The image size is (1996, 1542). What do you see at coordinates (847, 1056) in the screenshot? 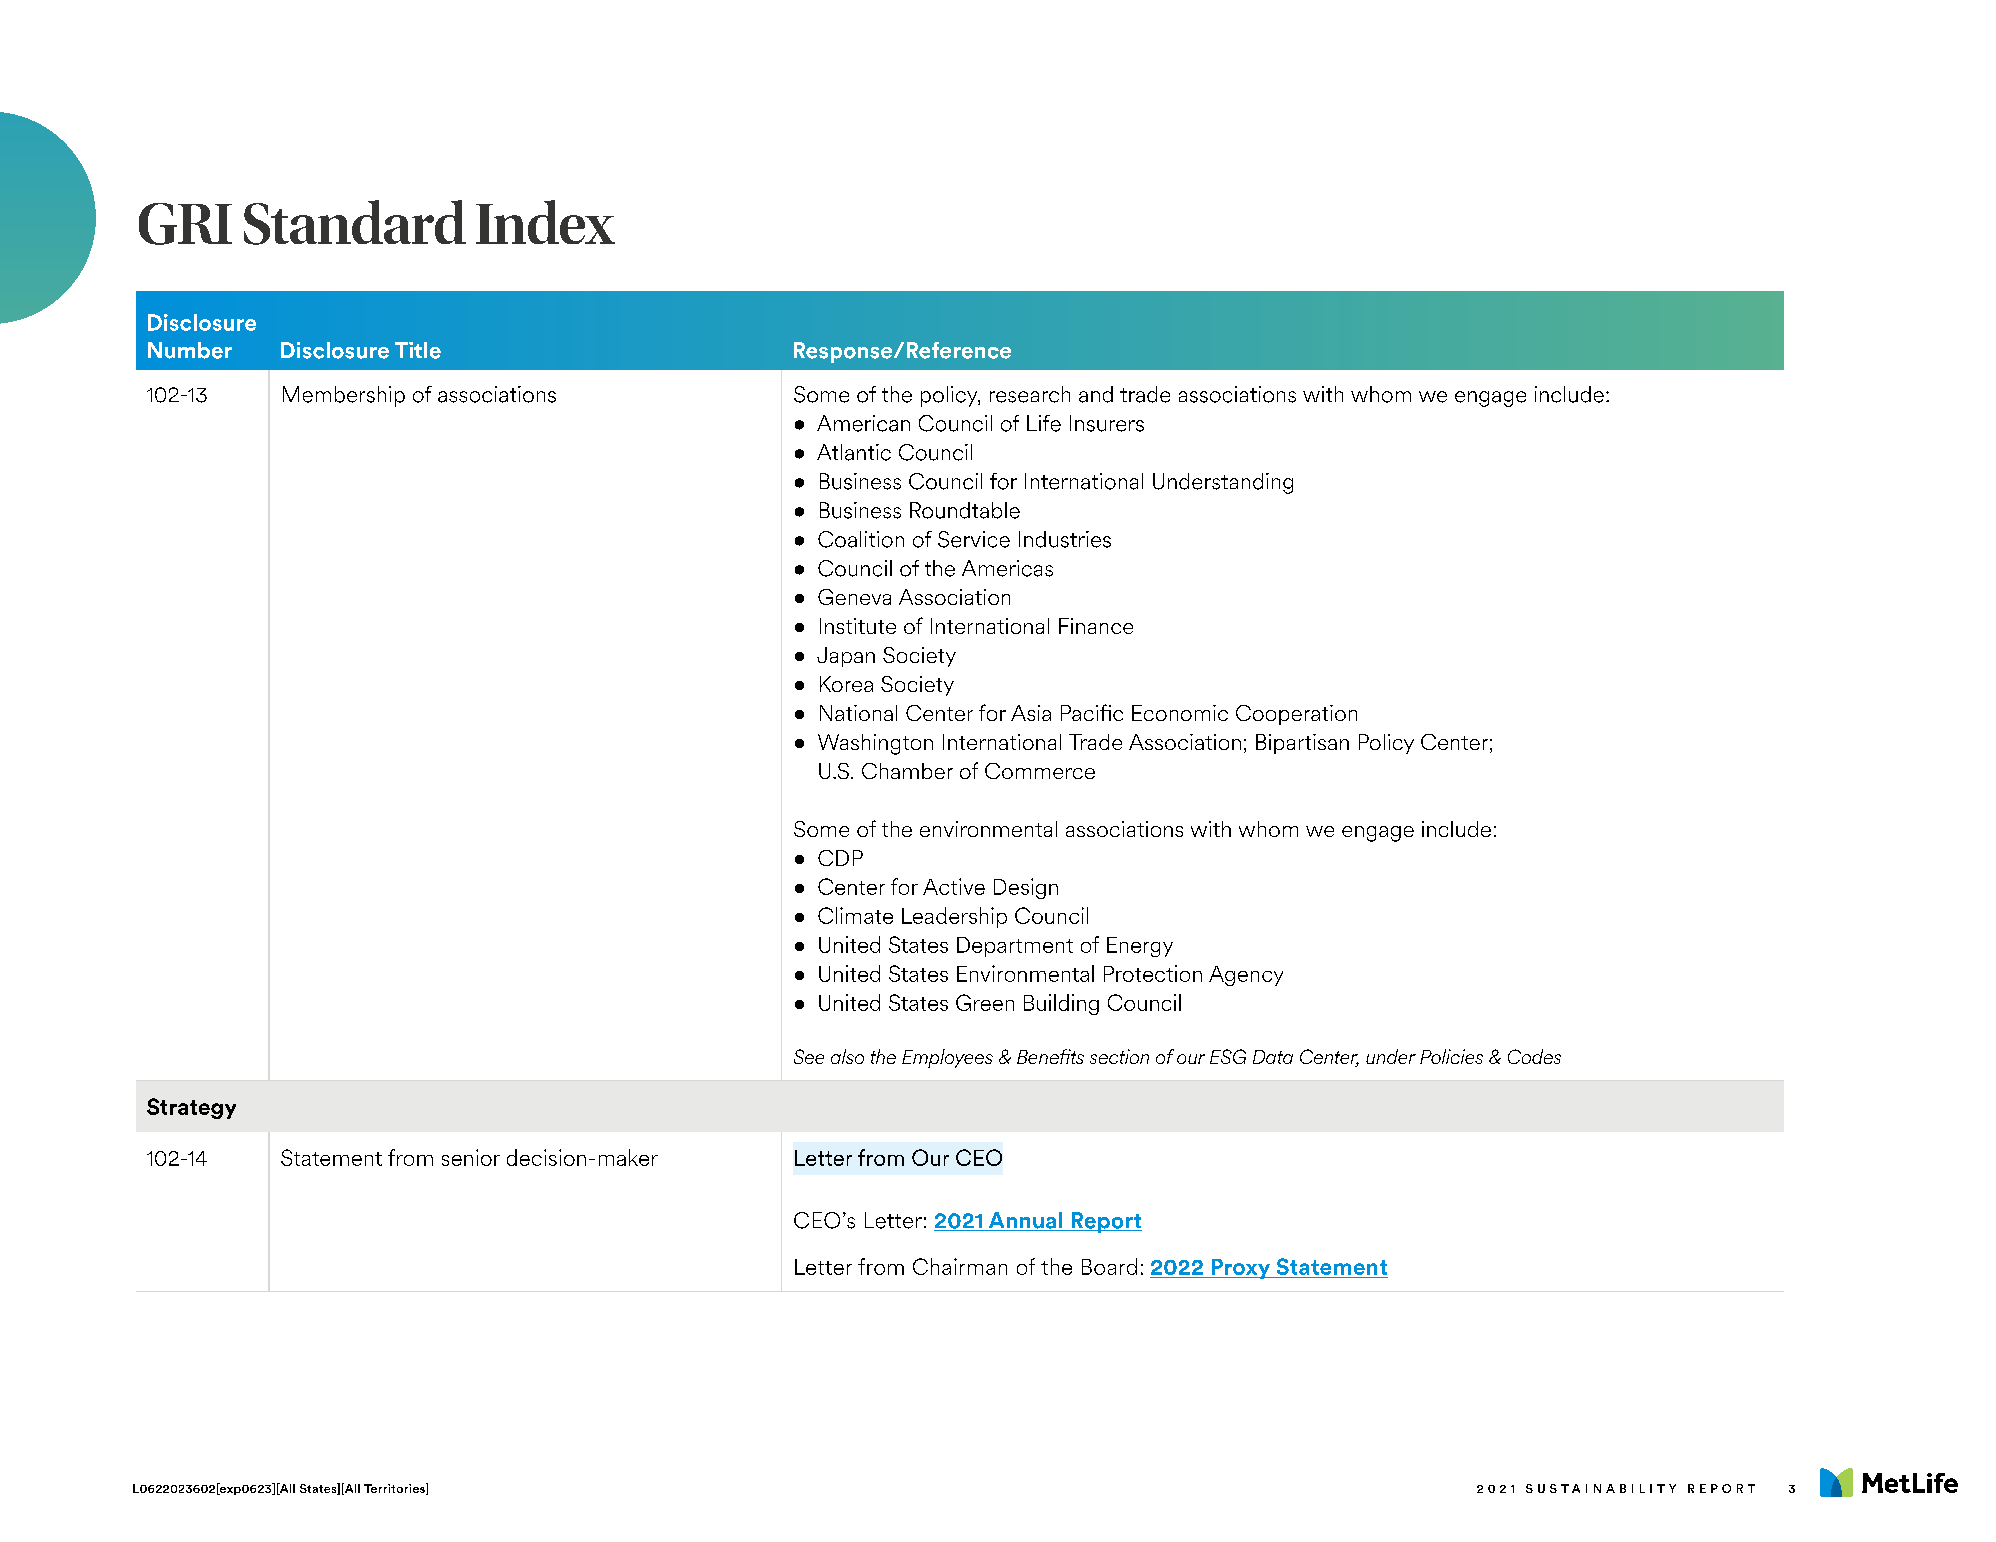
I see `also` at bounding box center [847, 1056].
